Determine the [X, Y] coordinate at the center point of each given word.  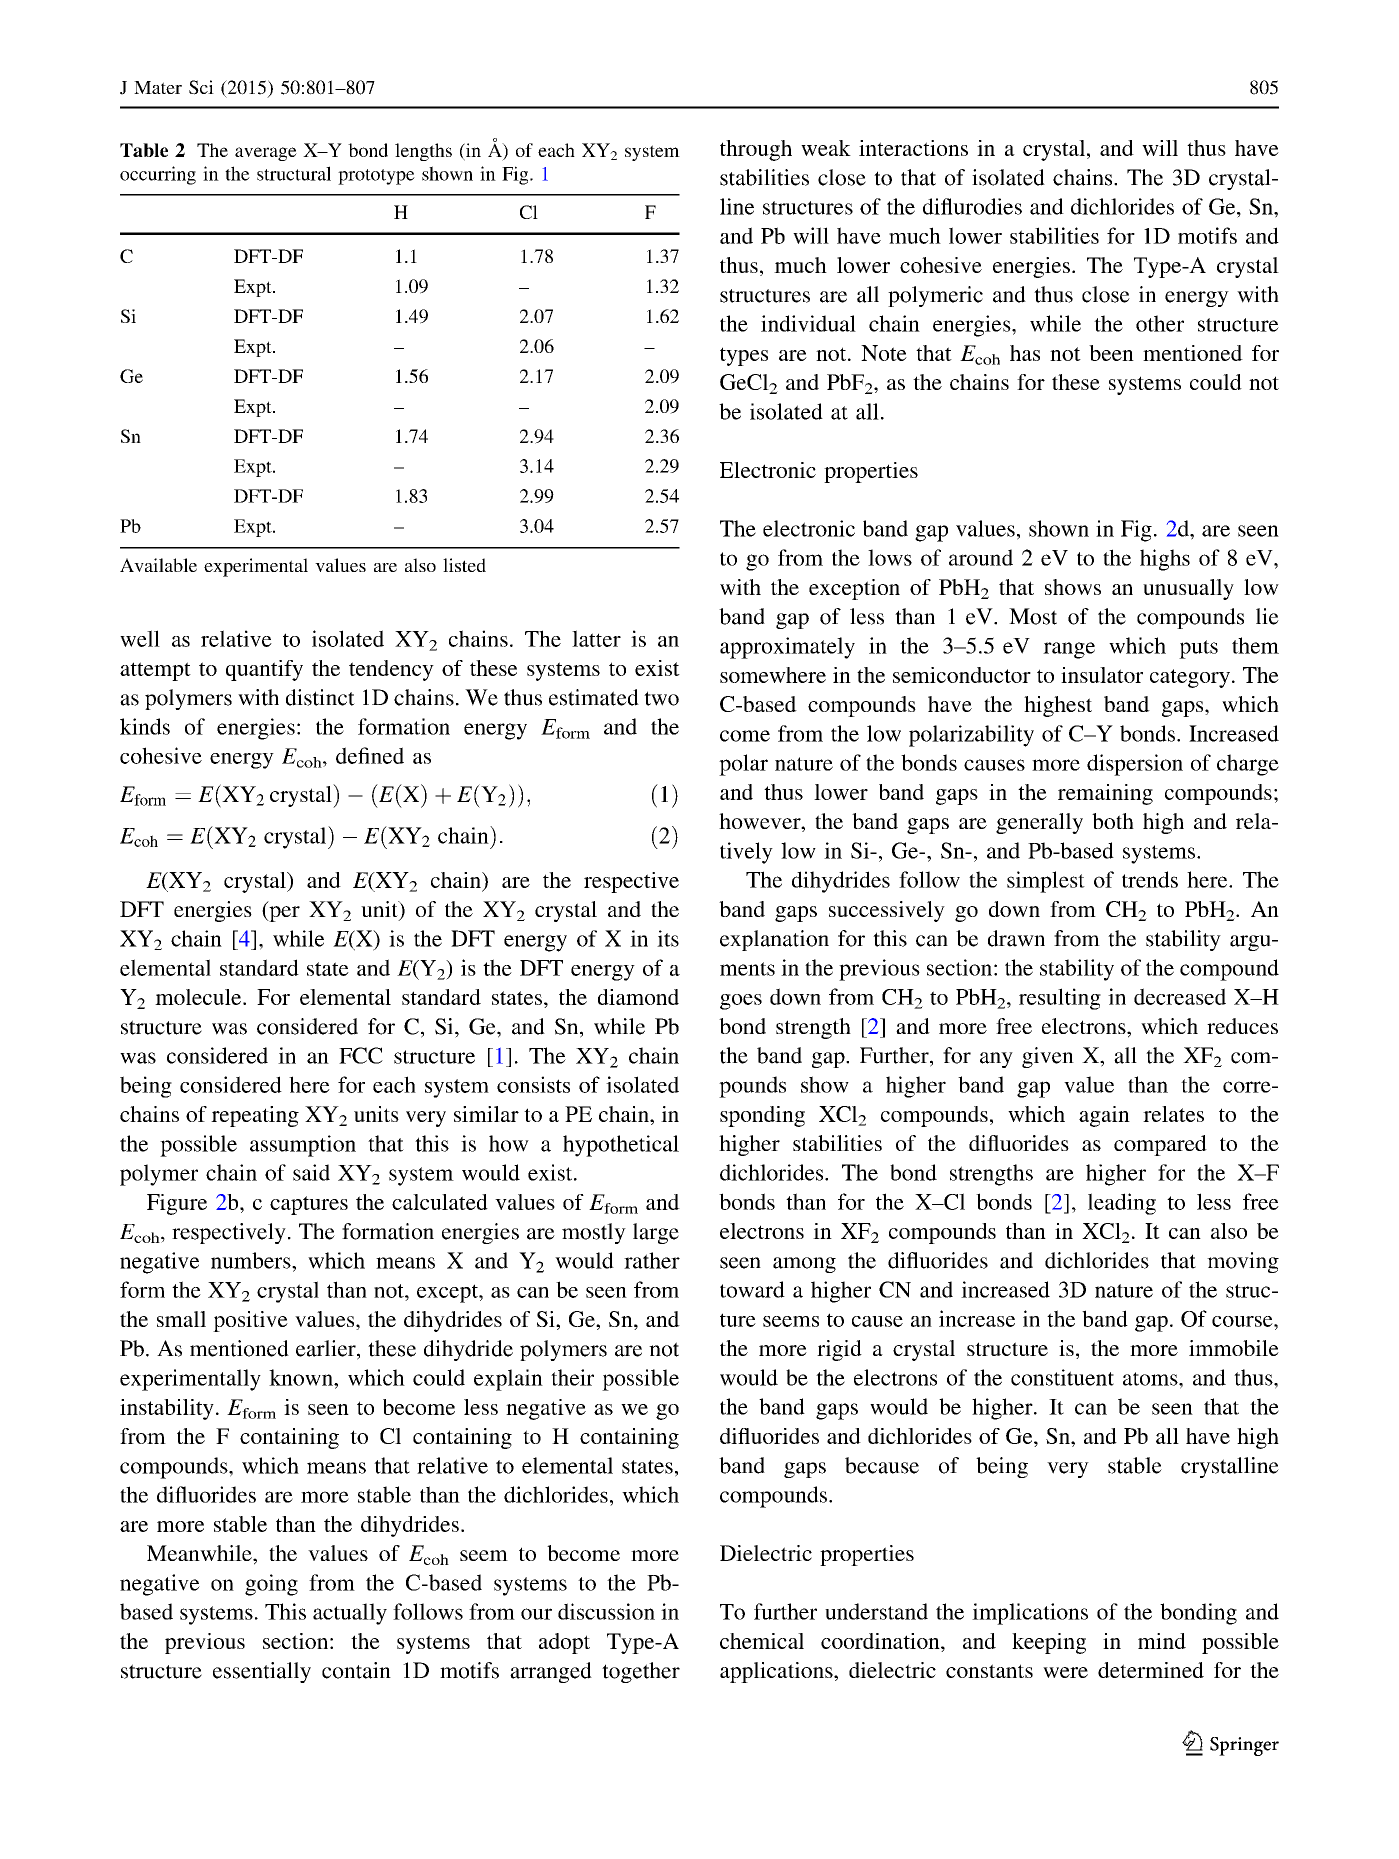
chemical [762, 1641]
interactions [913, 148]
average [266, 154]
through [756, 150]
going [271, 1585]
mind [1162, 1641]
